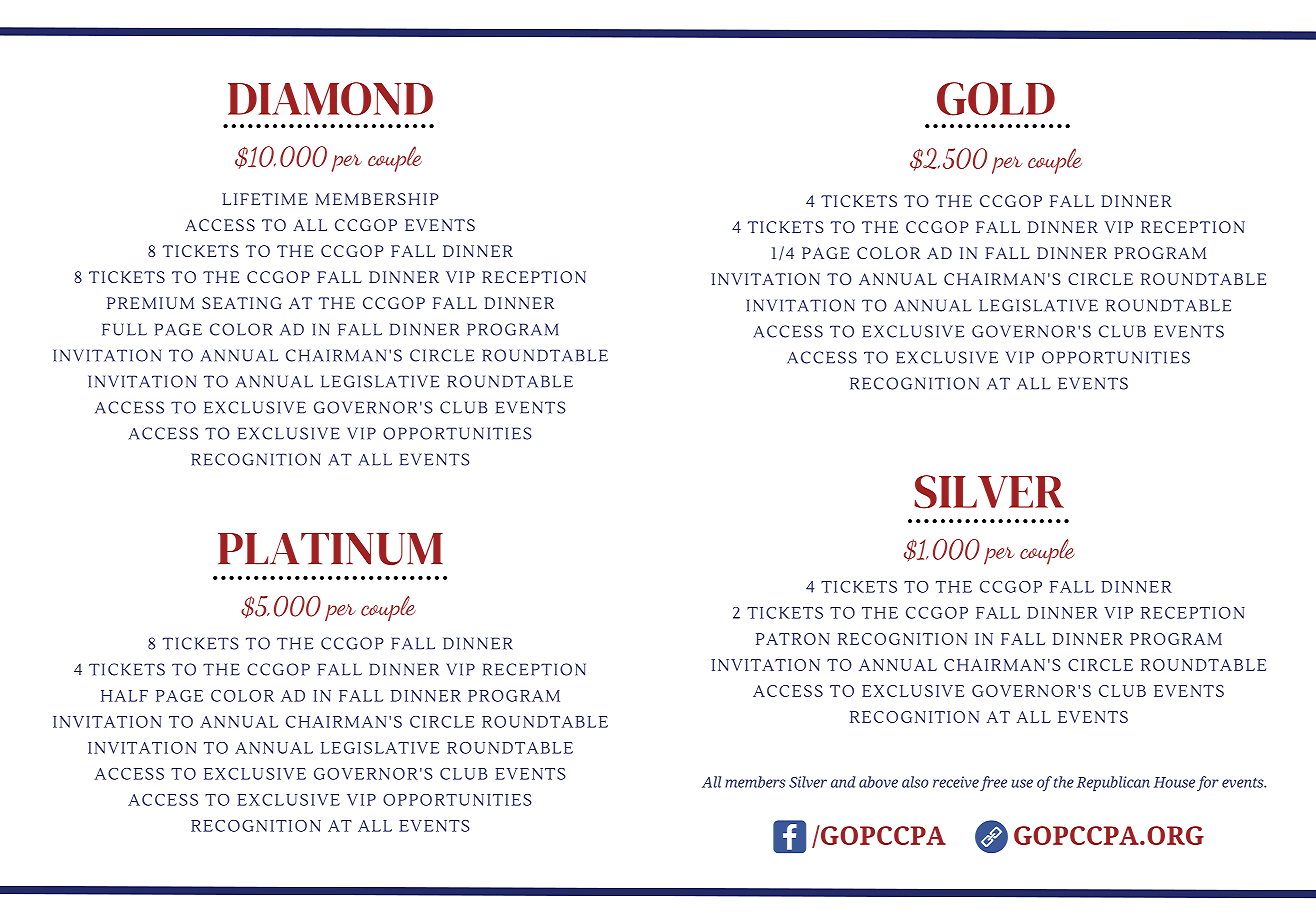 Image resolution: width=1316 pixels, height=921 pixels. I want to click on Republican, so click(1113, 783).
